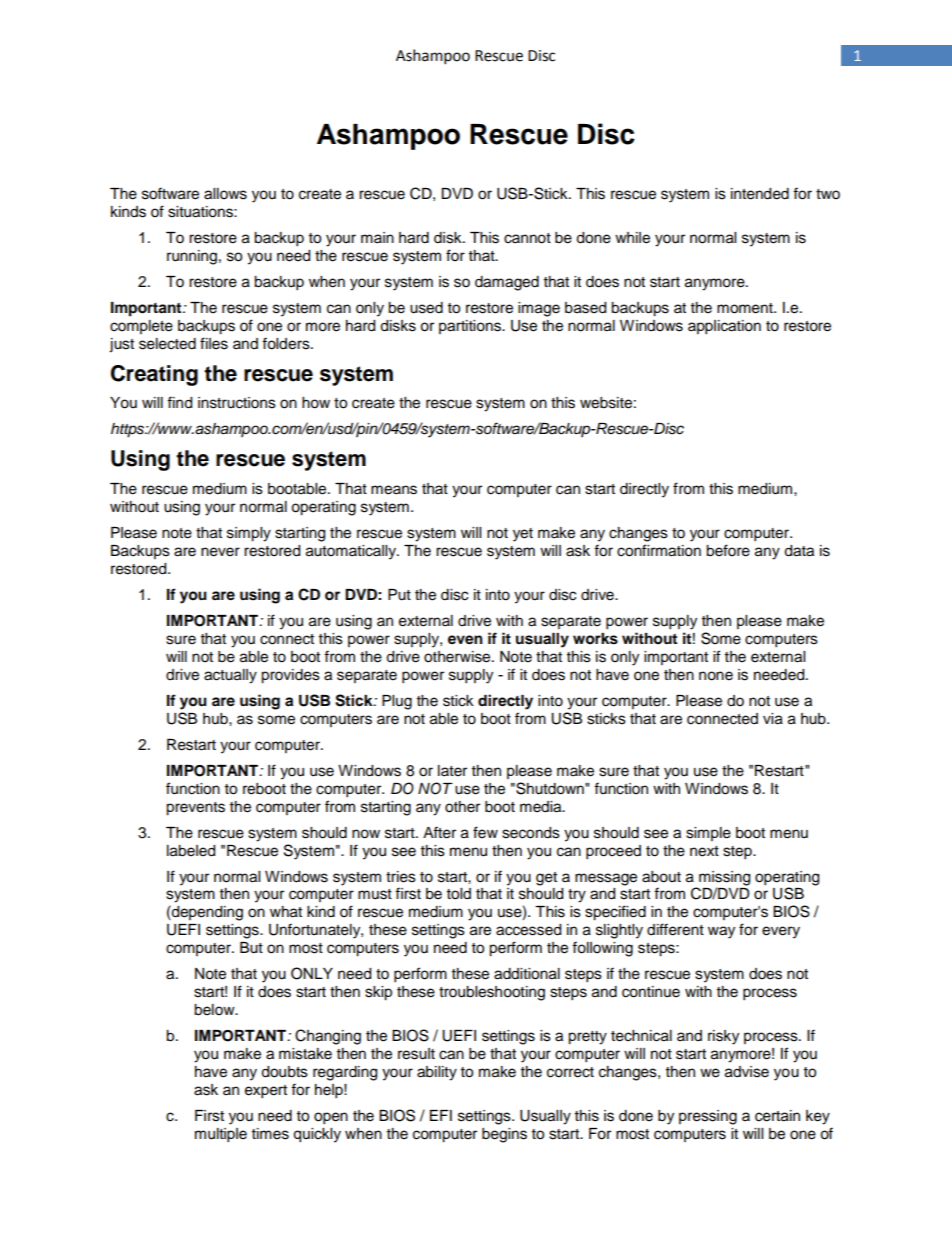  I want to click on allows, so click(225, 194).
